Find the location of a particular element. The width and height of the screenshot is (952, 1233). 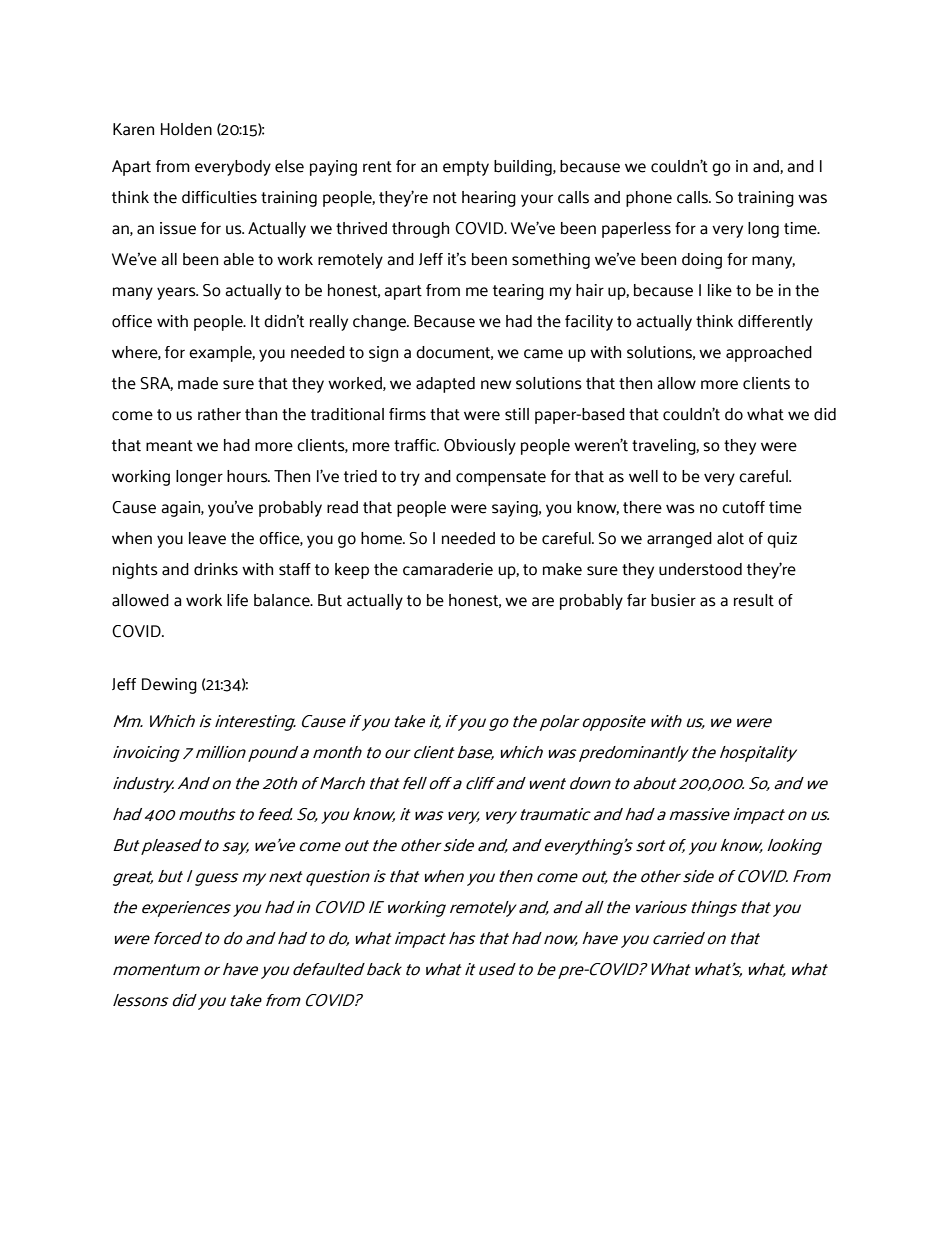

Obviously is located at coordinates (480, 447).
